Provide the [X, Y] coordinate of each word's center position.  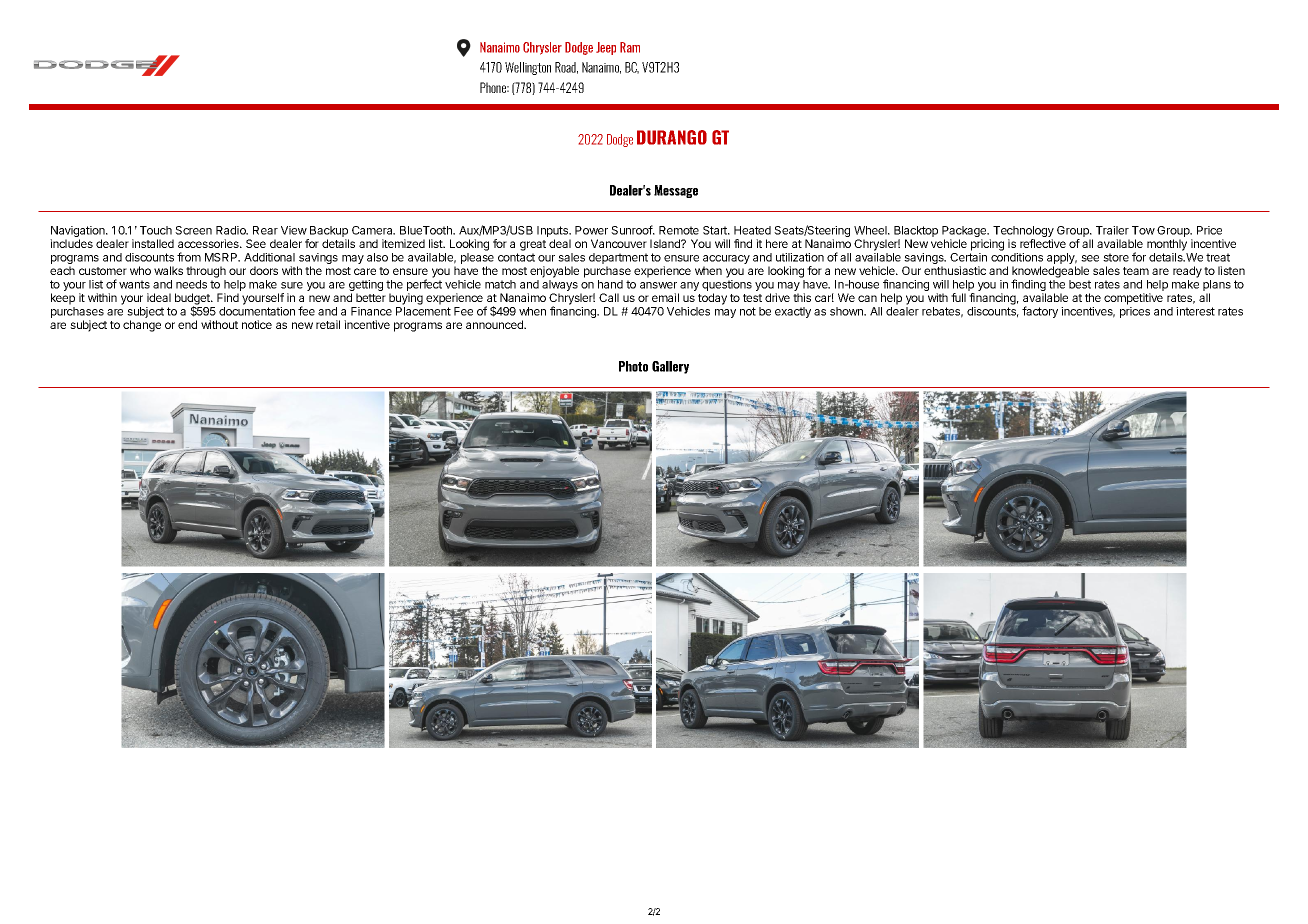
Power [591, 230]
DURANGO [672, 137]
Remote [679, 230]
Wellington [528, 68]
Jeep [606, 48]
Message [676, 191]
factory [1040, 312]
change [142, 326]
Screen [193, 230]
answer [658, 285]
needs [191, 284]
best [1080, 284]
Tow [1143, 230]
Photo [633, 366]
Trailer [1112, 230]
